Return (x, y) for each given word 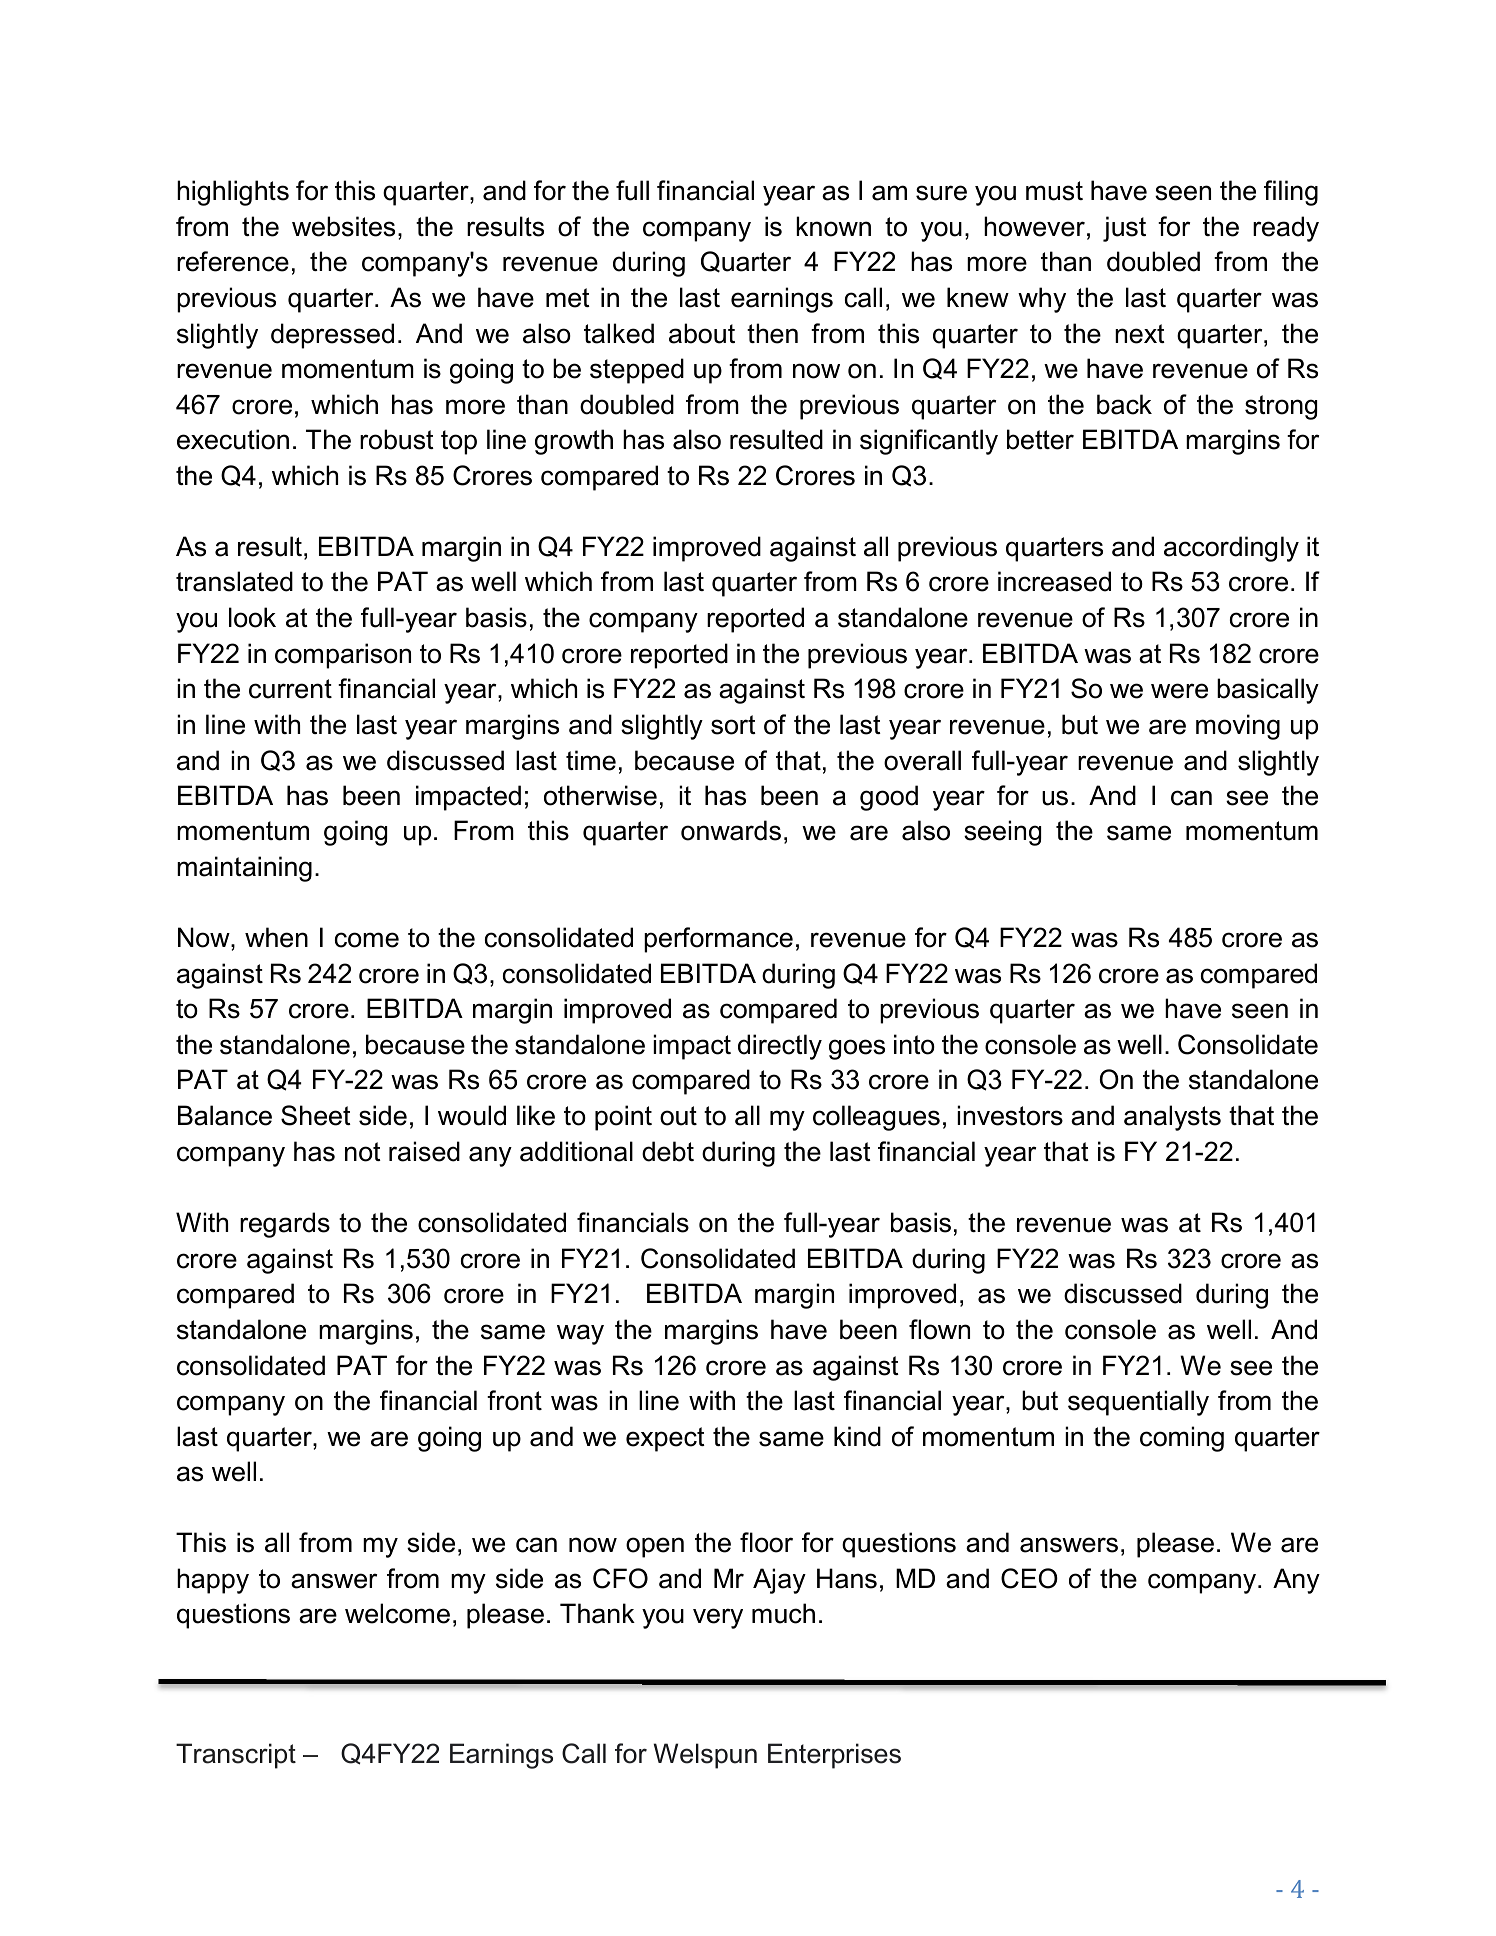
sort (733, 725)
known (833, 226)
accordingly (1231, 549)
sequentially (1138, 1403)
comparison (343, 656)
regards (285, 1225)
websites (343, 226)
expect (665, 1439)
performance (718, 940)
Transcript (236, 1756)
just (1124, 229)
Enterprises (834, 1756)
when (276, 937)
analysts (1172, 1118)
